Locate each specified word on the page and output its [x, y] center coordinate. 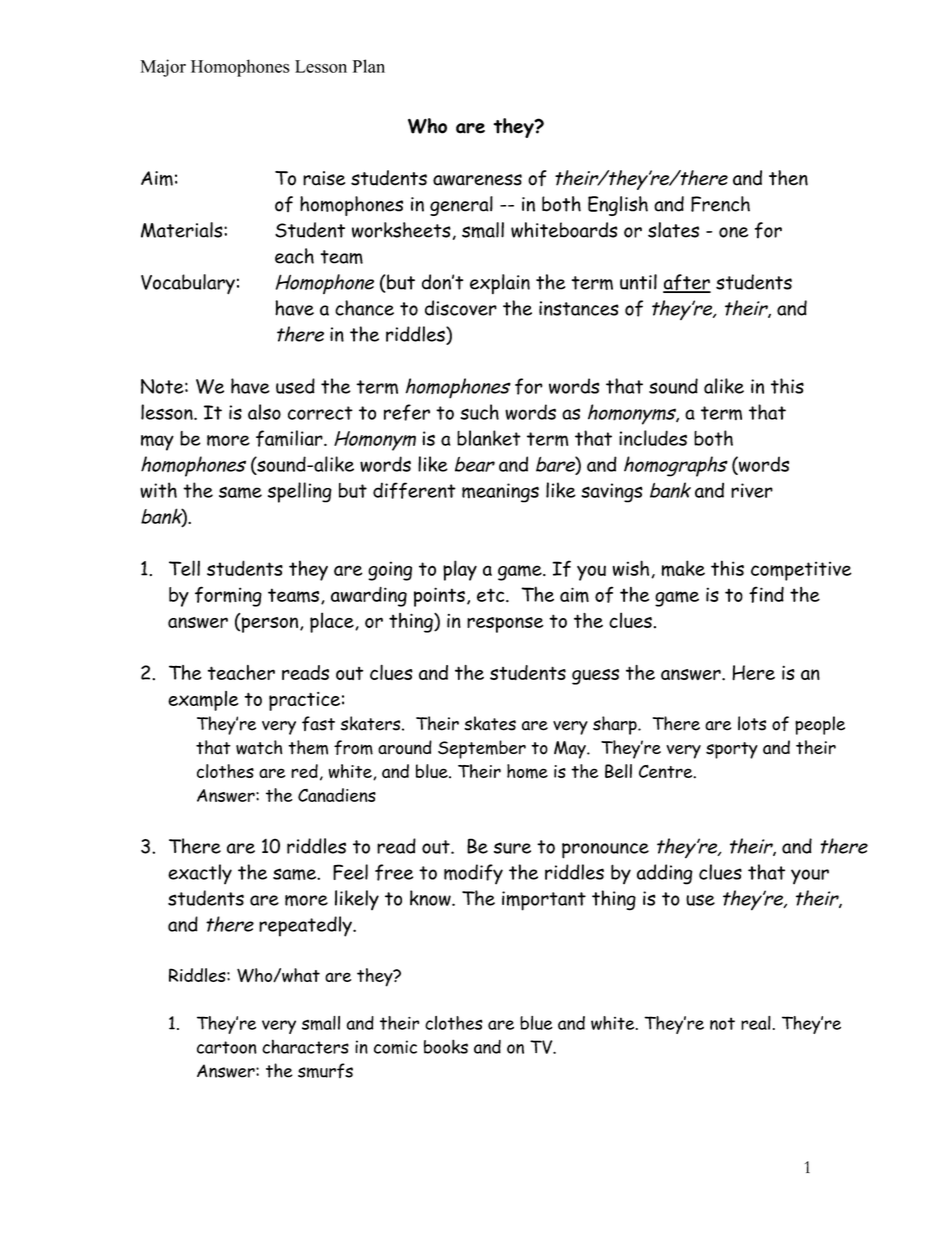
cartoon [227, 1047]
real [756, 1023]
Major [163, 68]
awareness [477, 180]
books [446, 1046]
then [788, 178]
